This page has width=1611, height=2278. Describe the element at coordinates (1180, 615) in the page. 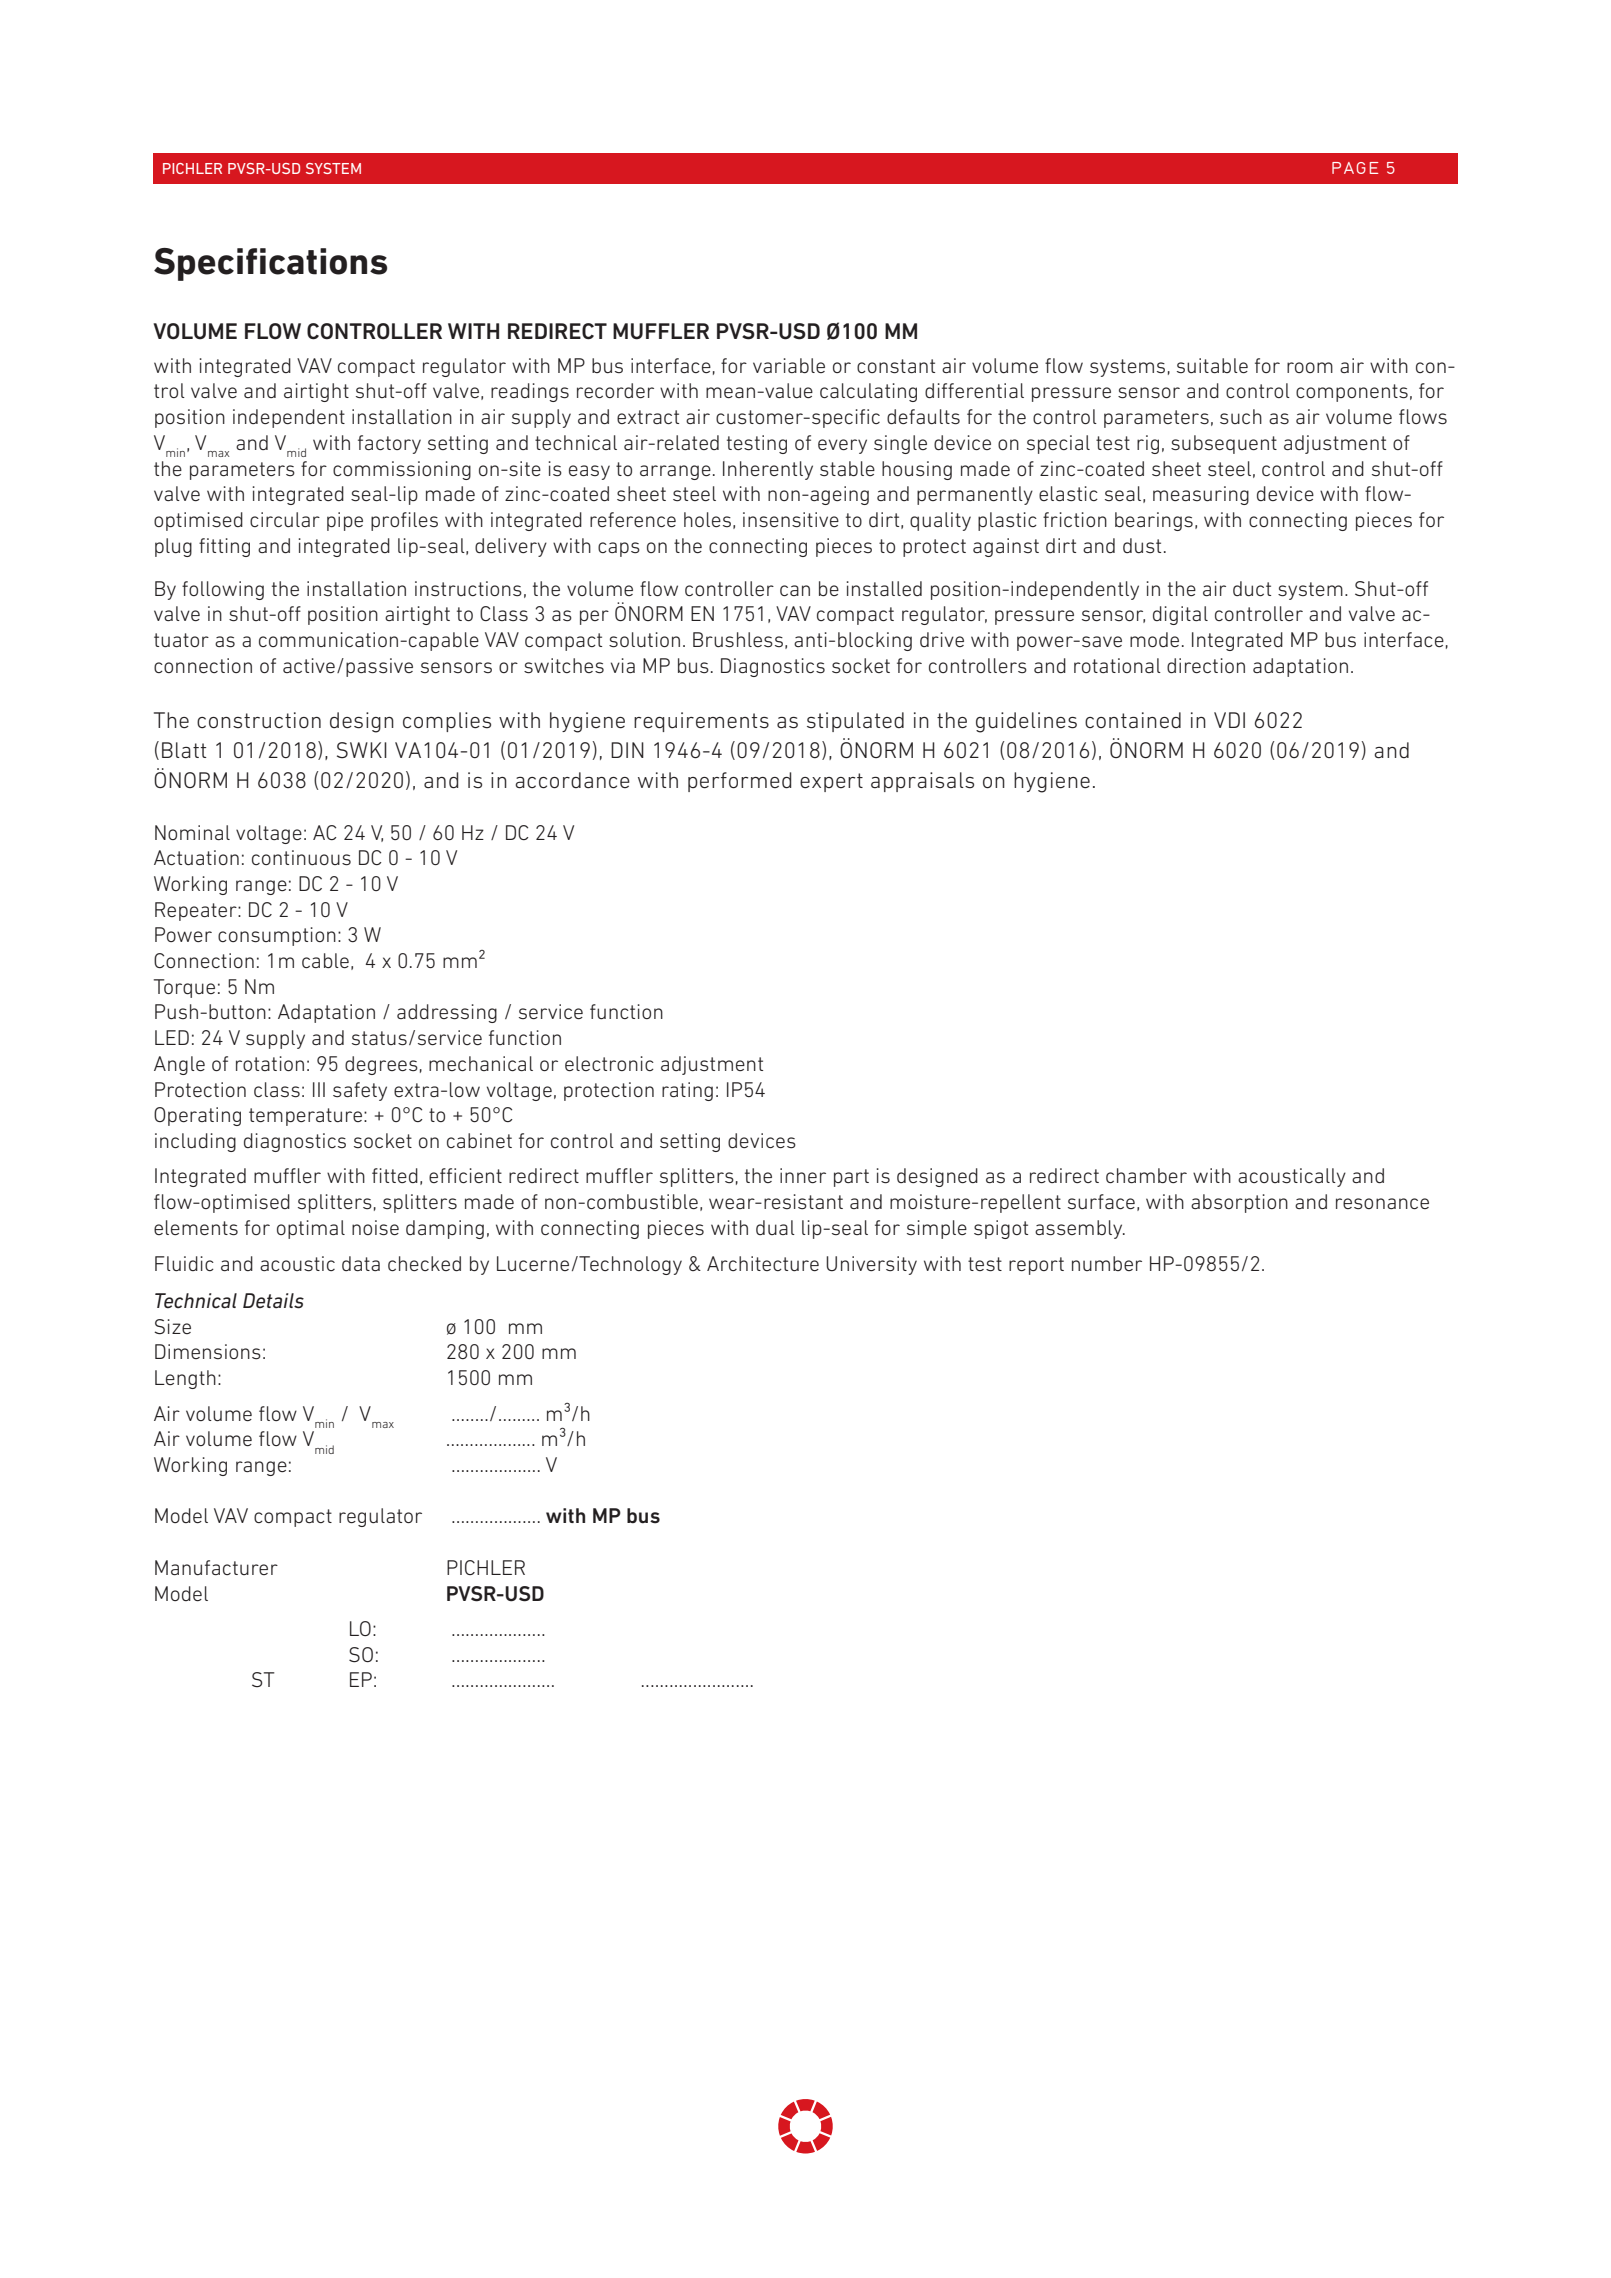

I see `digital` at that location.
